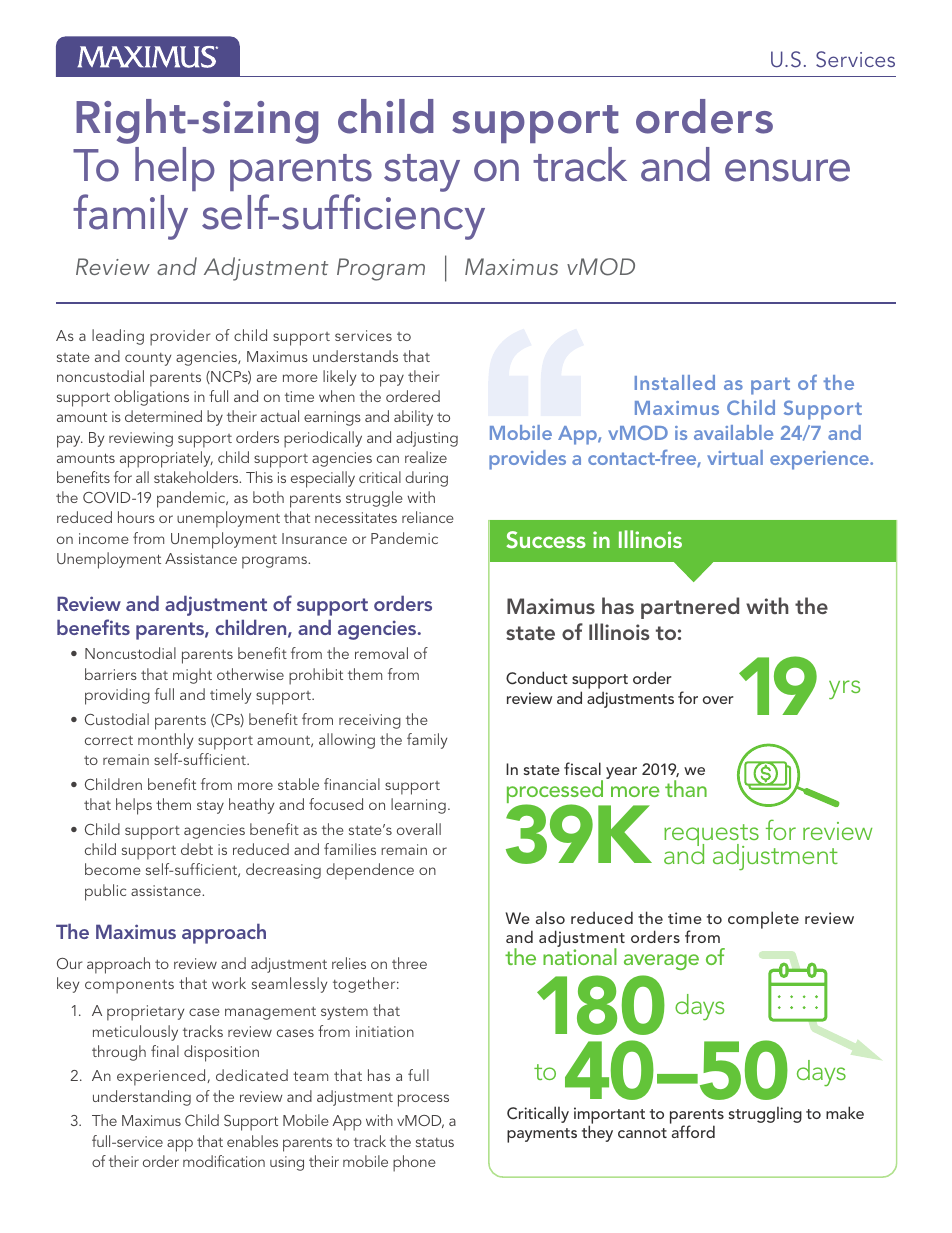  Describe the element at coordinates (355, 356) in the screenshot. I see `understands` at that location.
